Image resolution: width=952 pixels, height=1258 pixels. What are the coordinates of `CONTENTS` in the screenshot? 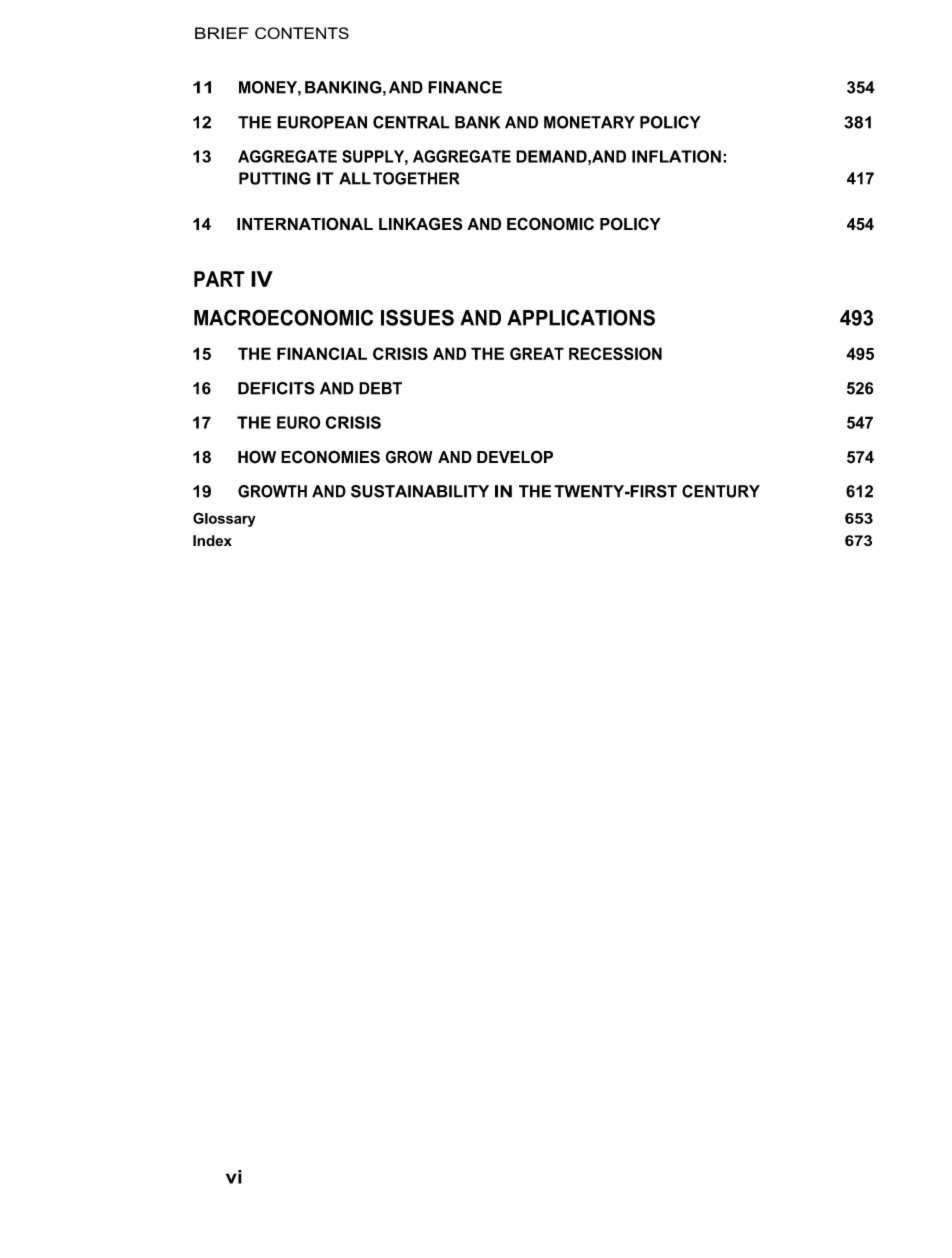 It's located at (302, 33).
